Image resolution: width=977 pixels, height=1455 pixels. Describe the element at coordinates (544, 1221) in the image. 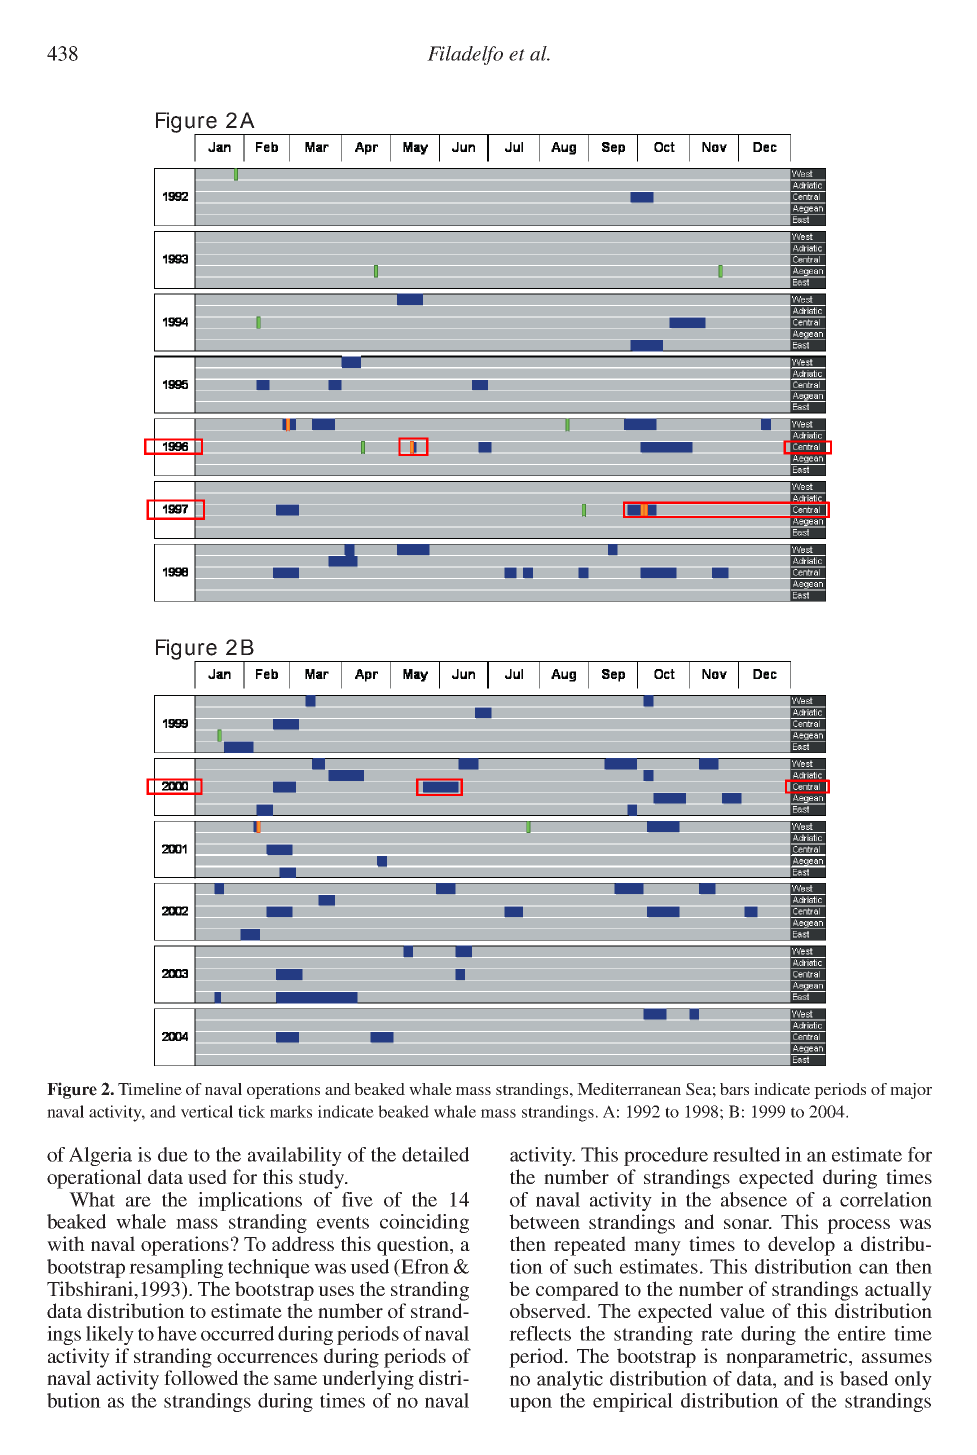

I see `between` at that location.
